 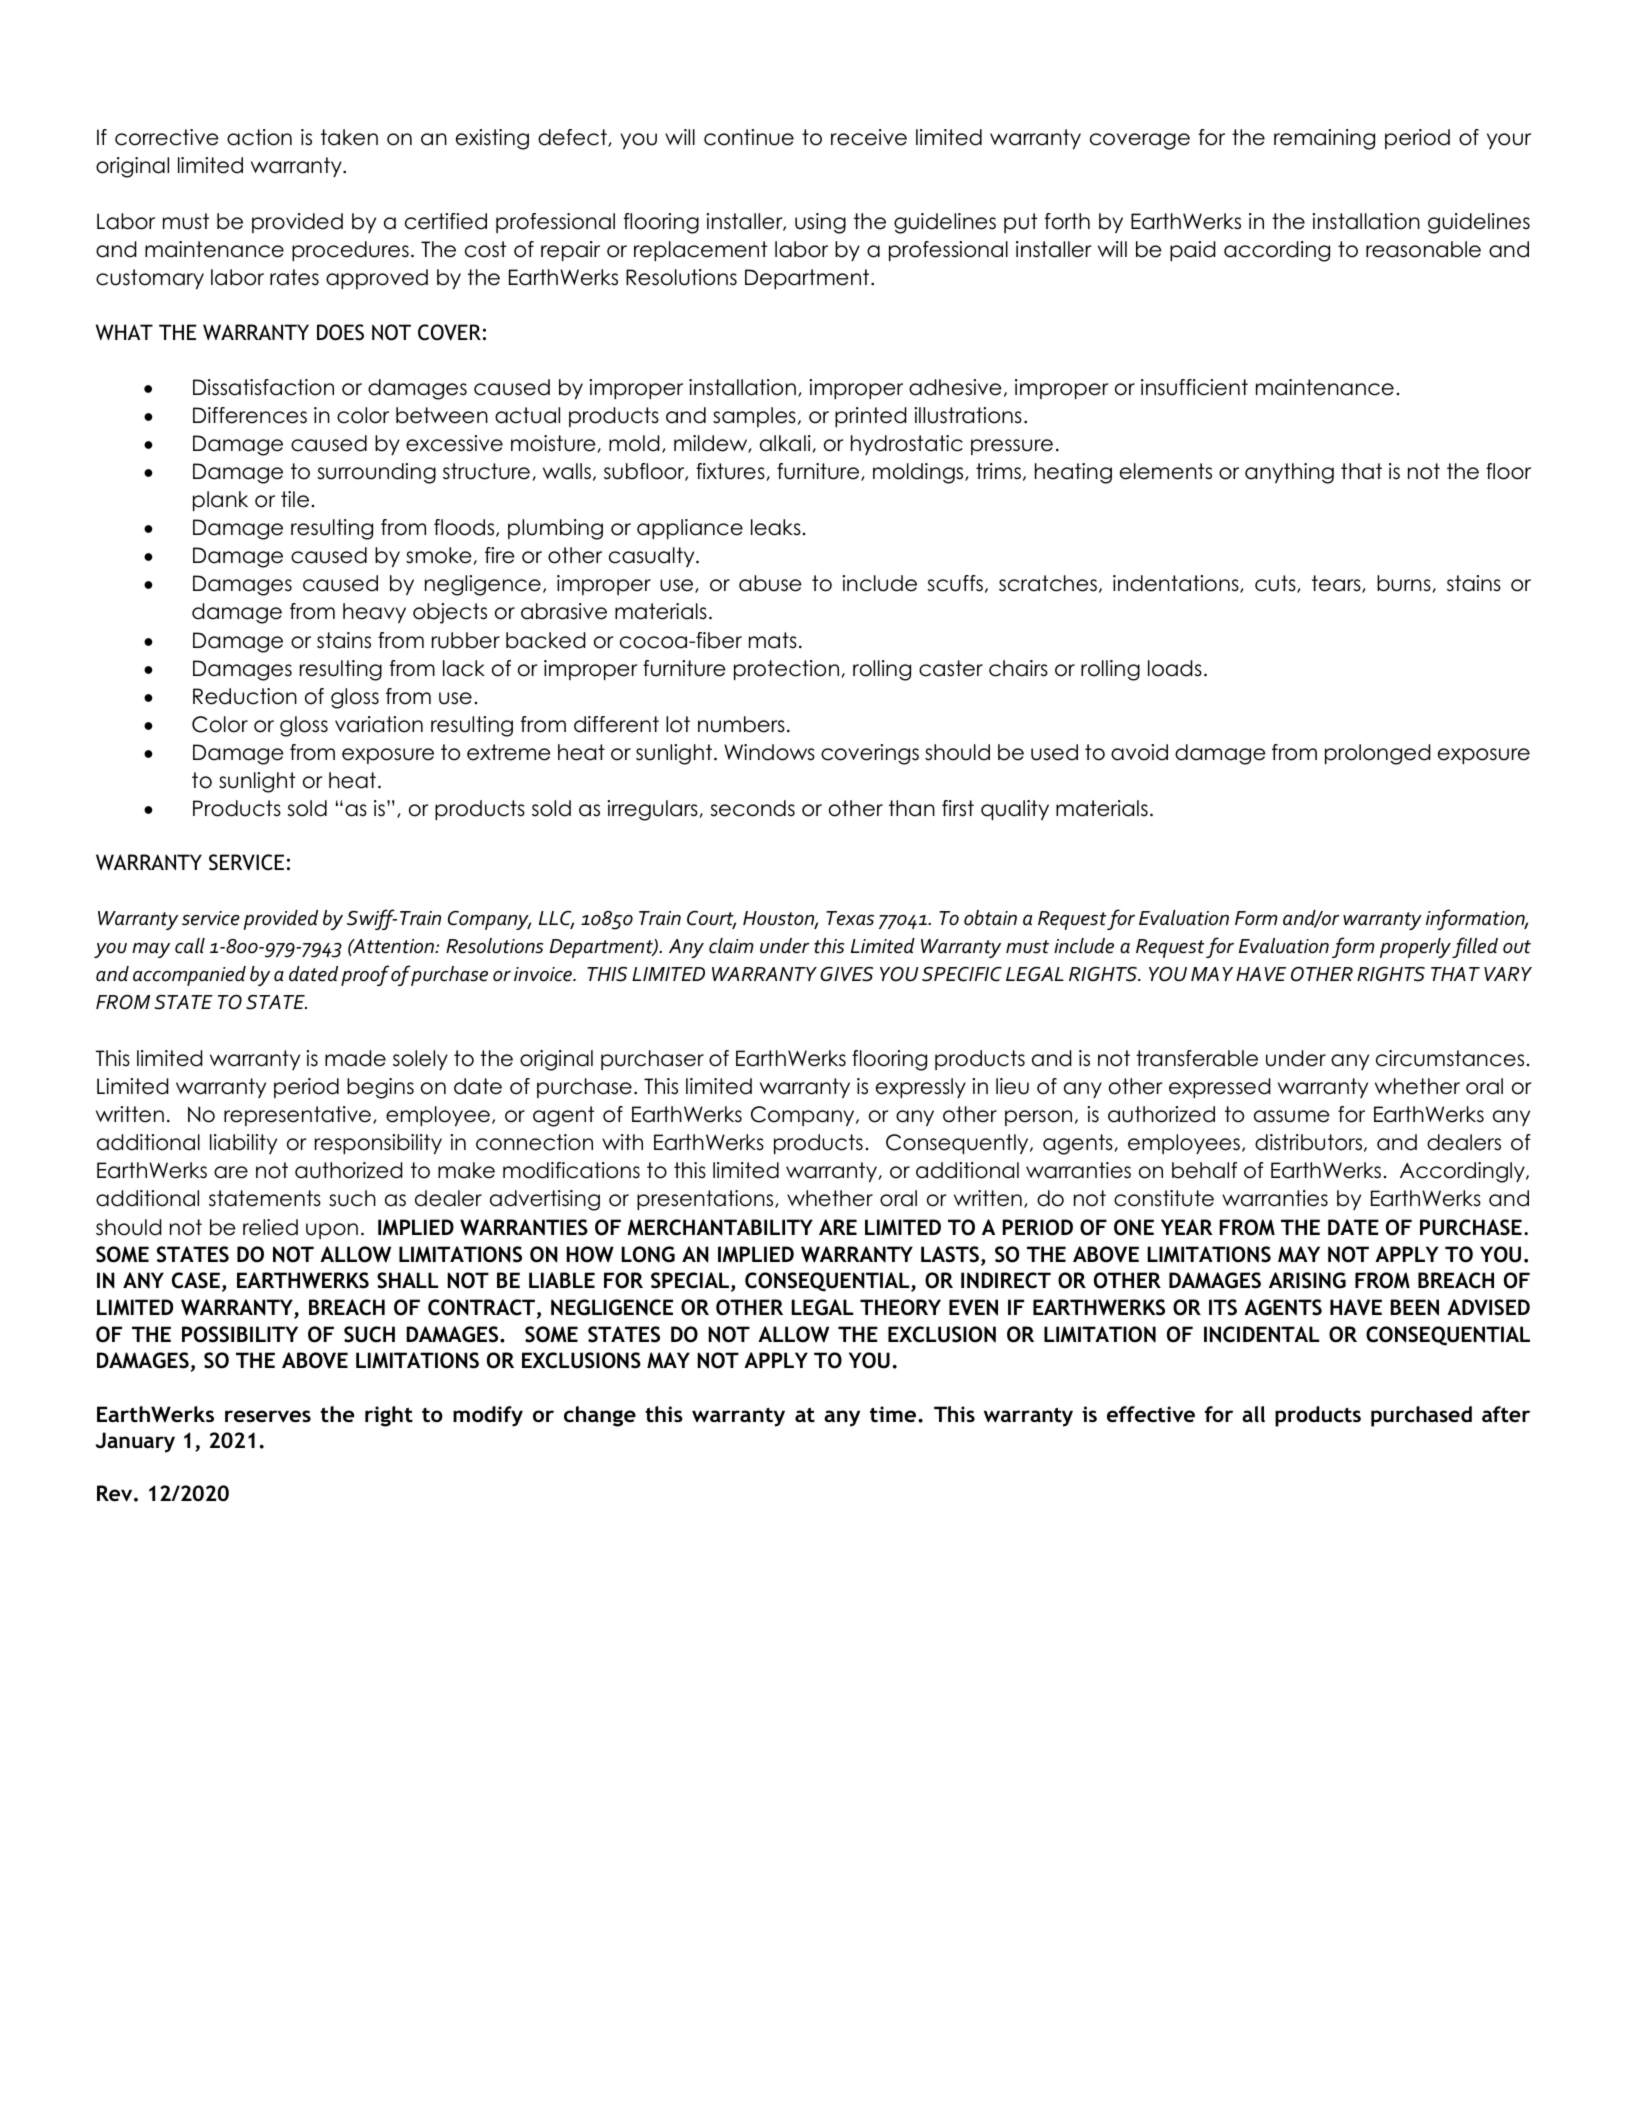 What do you see at coordinates (1289, 473) in the screenshot?
I see `anything` at bounding box center [1289, 473].
